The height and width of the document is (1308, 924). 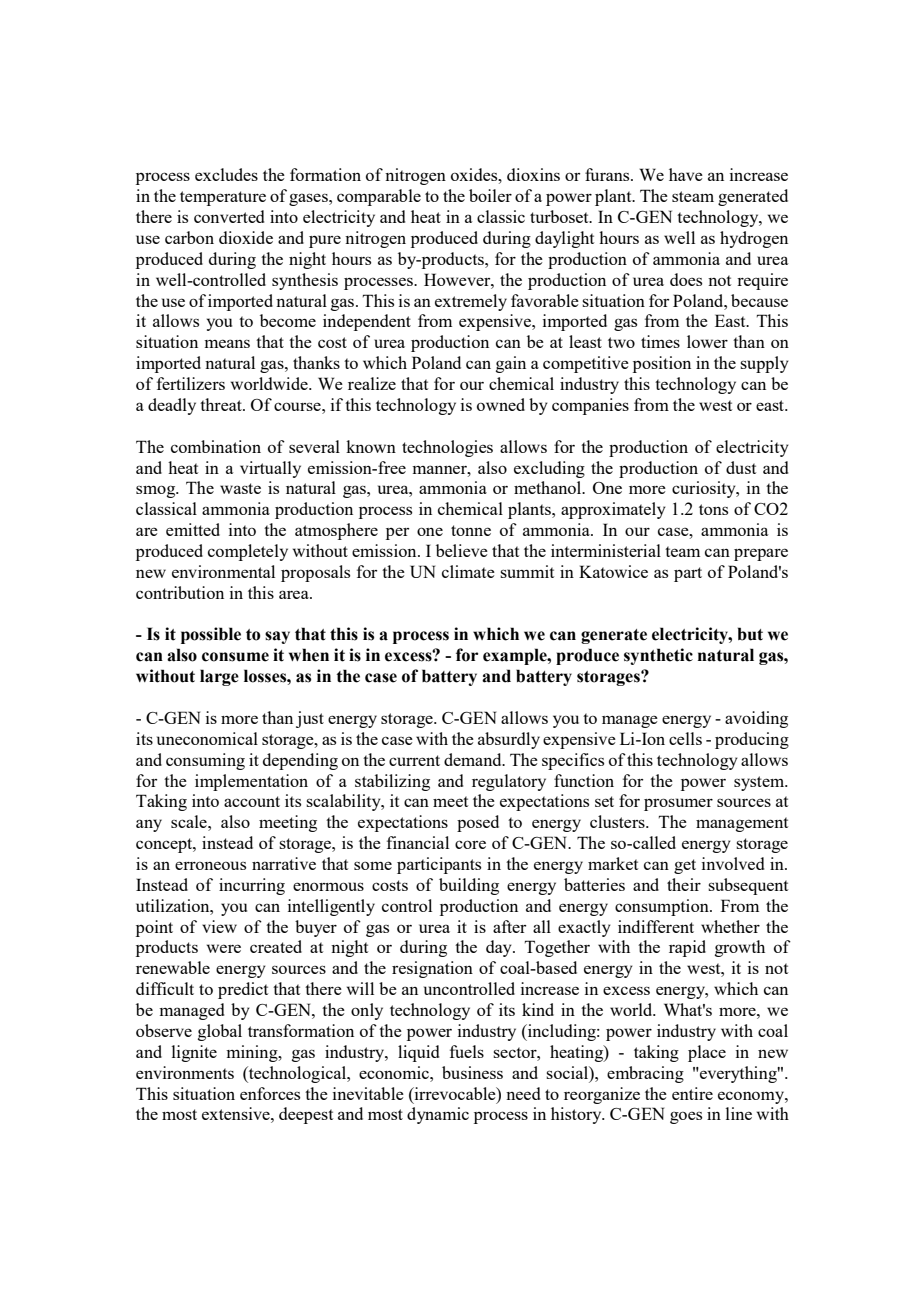 I want to click on possible, so click(x=211, y=635).
